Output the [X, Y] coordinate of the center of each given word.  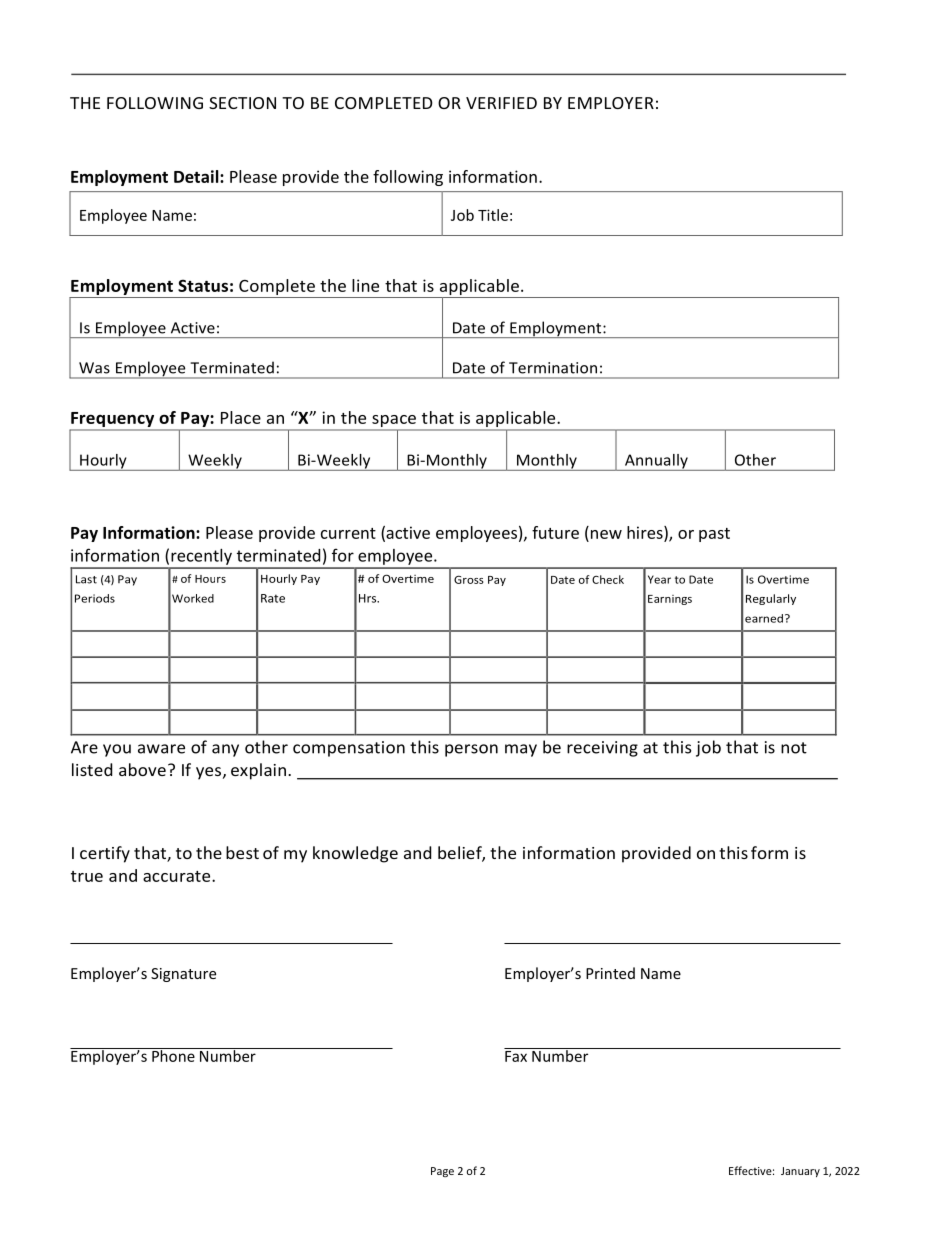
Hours [210, 579]
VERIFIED [501, 103]
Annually [656, 462]
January [800, 1172]
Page [442, 1172]
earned [764, 618]
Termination [553, 368]
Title [493, 215]
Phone [173, 1055]
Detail [197, 176]
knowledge [355, 854]
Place [241, 417]
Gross [469, 579]
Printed [610, 973]
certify [105, 854]
